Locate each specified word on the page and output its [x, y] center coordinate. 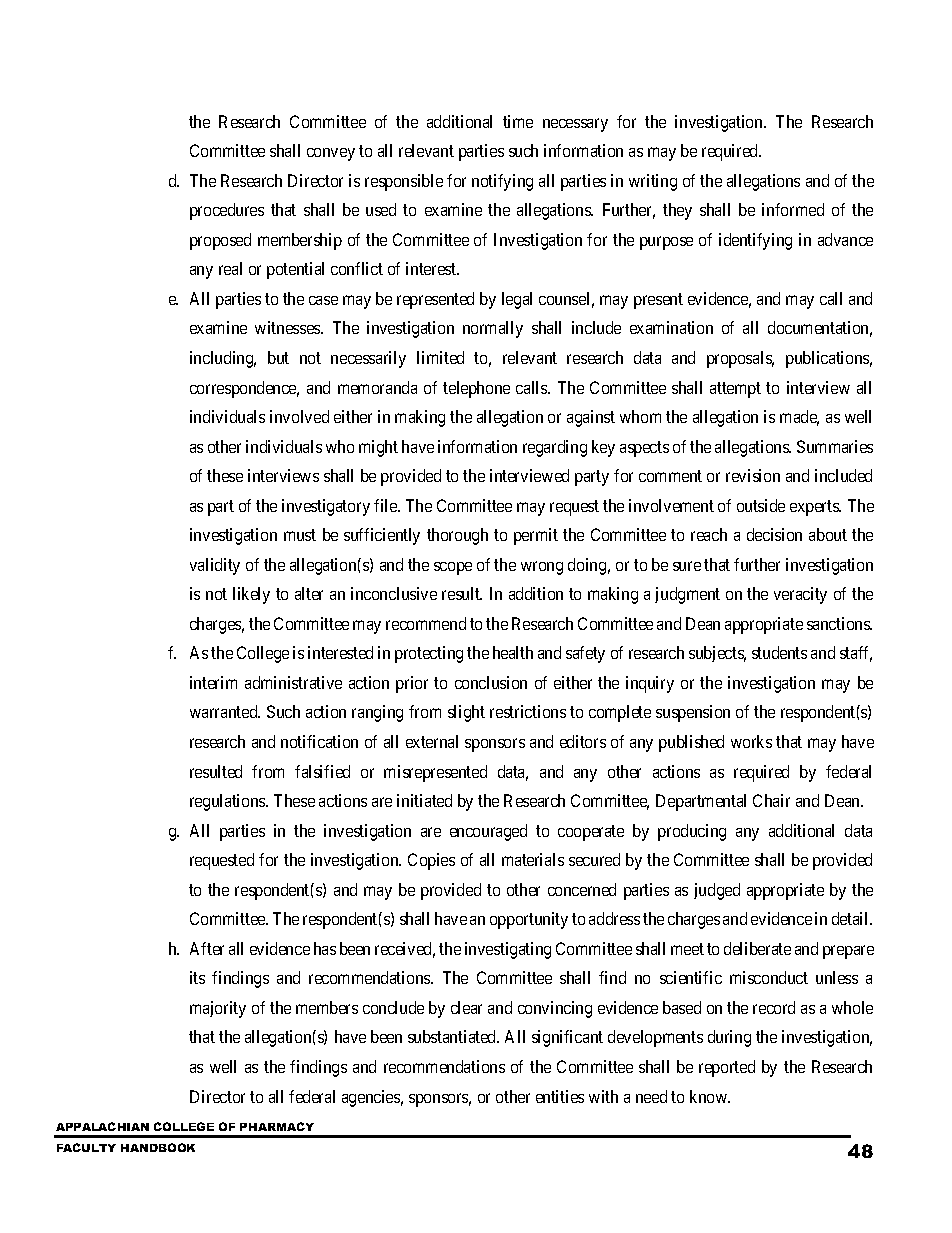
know [709, 1096]
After [207, 948]
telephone [476, 389]
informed [793, 209]
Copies [431, 861]
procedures [227, 211]
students [779, 652]
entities [560, 1096]
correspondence [244, 389]
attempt [735, 390]
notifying [502, 182]
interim [213, 682]
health [513, 652]
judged [717, 891]
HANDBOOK [158, 1147]
